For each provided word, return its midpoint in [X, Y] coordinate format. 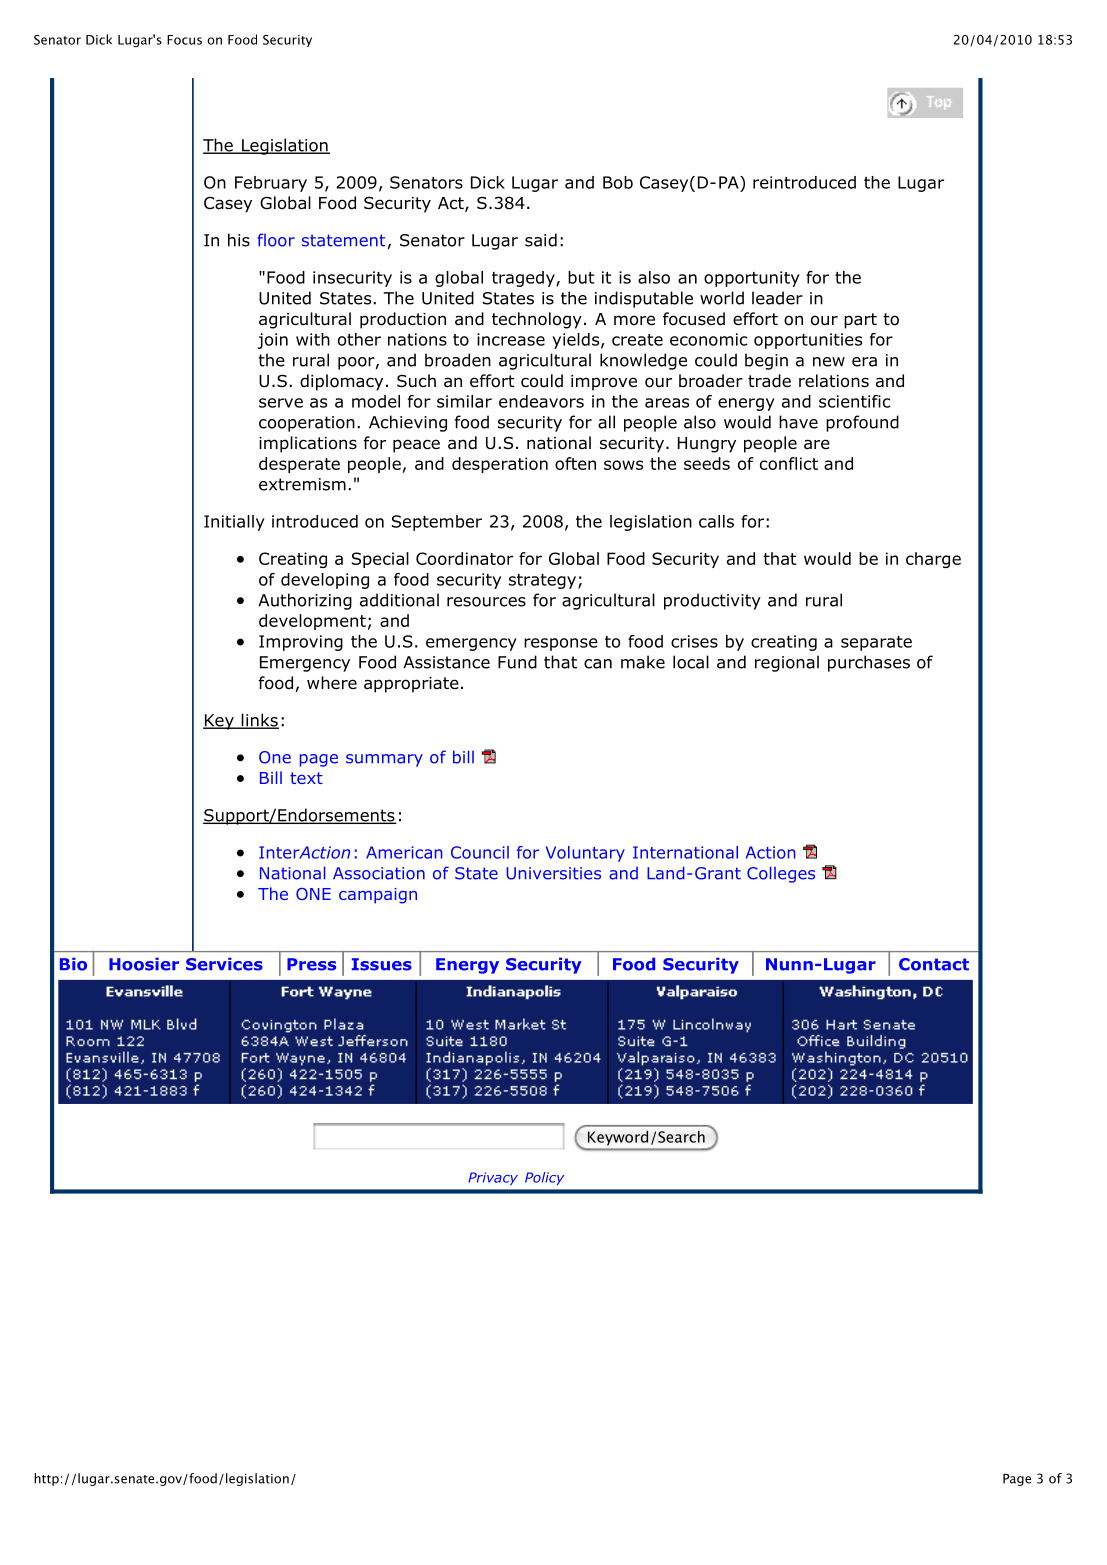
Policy [544, 1178]
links [259, 721]
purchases [869, 663]
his [239, 240]
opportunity [752, 279]
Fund [517, 662]
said [541, 240]
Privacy [493, 1178]
